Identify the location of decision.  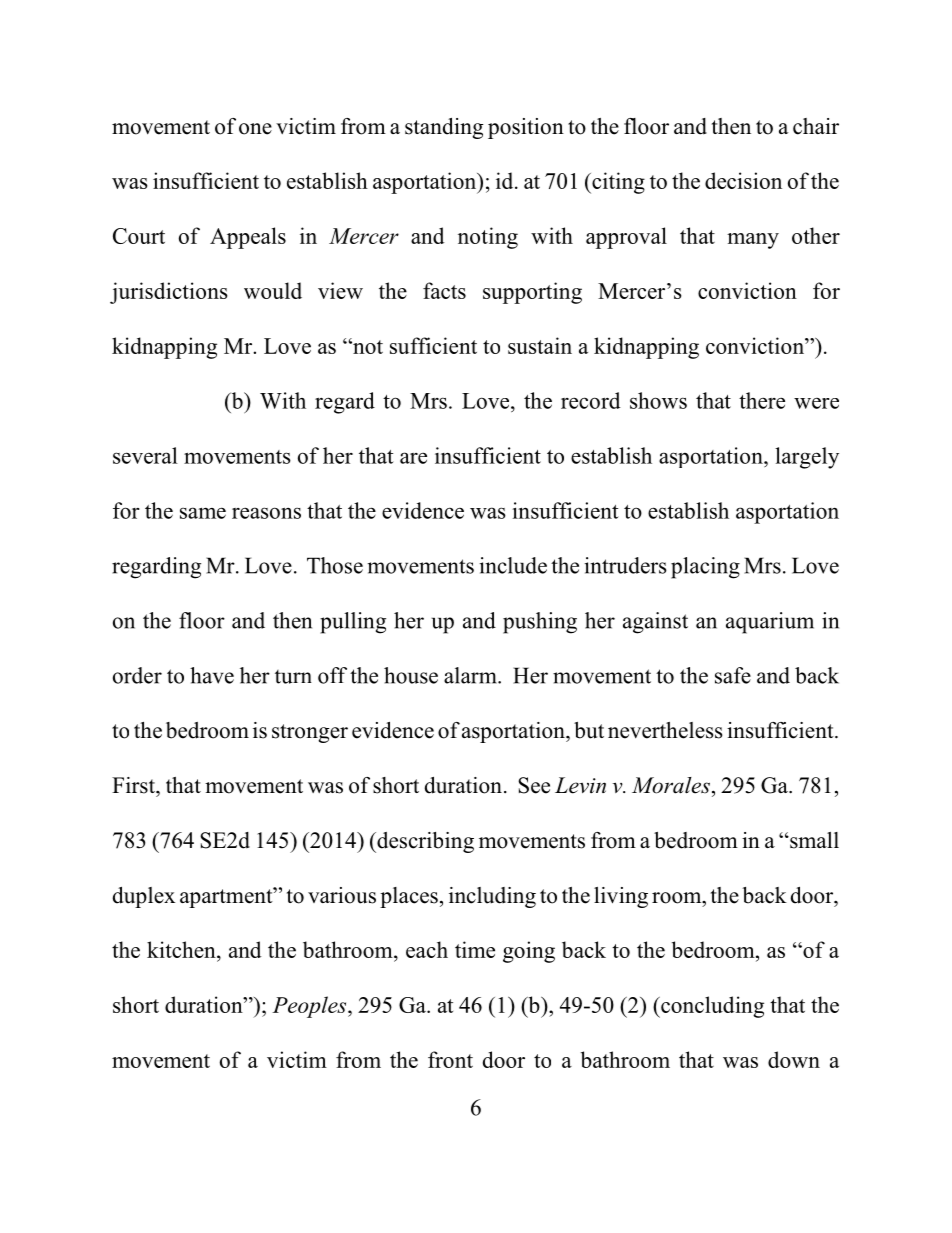
(743, 180).
